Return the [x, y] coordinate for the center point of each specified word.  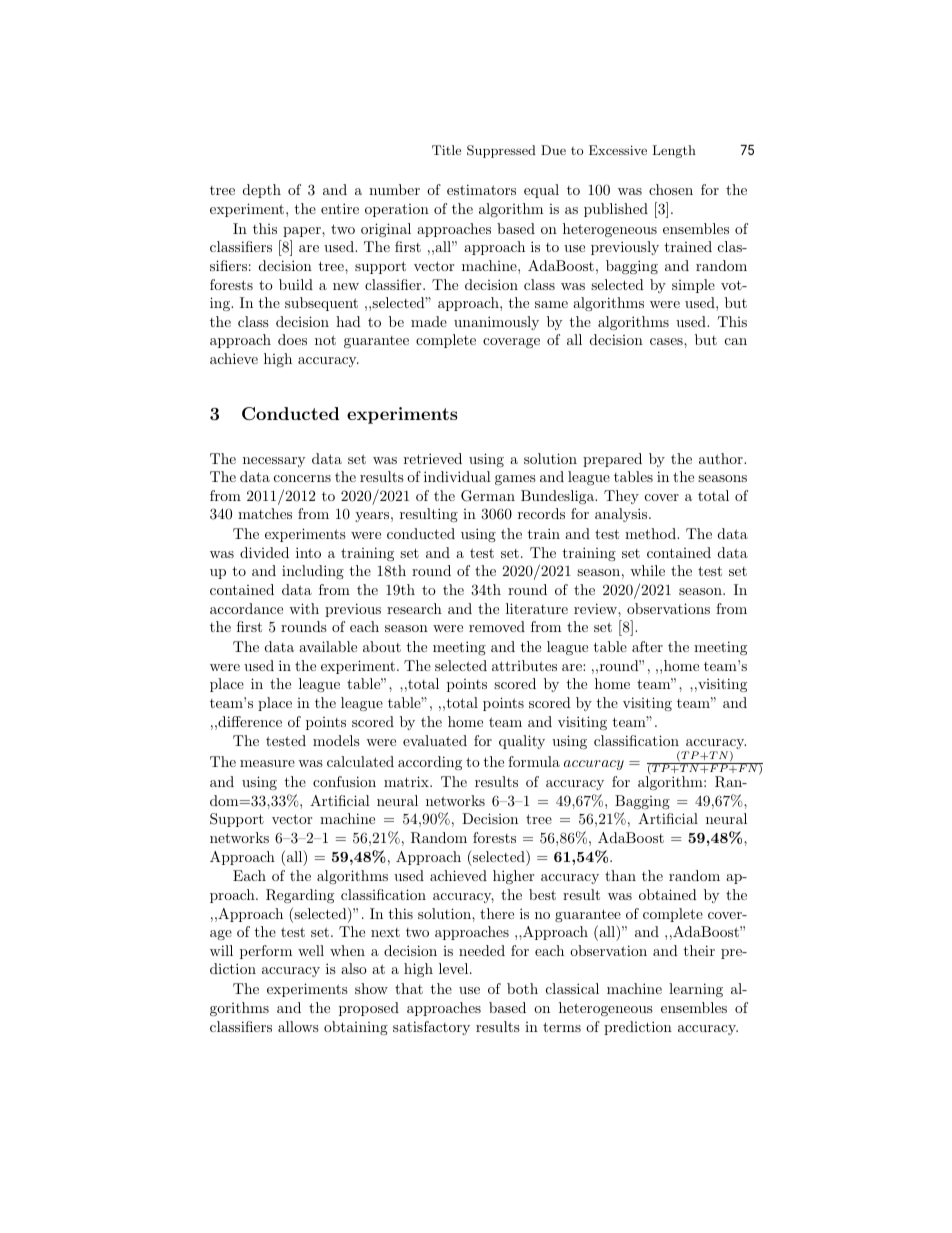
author [722, 458]
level [453, 968]
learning [696, 990]
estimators [481, 189]
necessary [274, 462]
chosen [671, 189]
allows [298, 1026]
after [647, 646]
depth [262, 191]
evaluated [435, 740]
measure [267, 763]
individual [457, 476]
